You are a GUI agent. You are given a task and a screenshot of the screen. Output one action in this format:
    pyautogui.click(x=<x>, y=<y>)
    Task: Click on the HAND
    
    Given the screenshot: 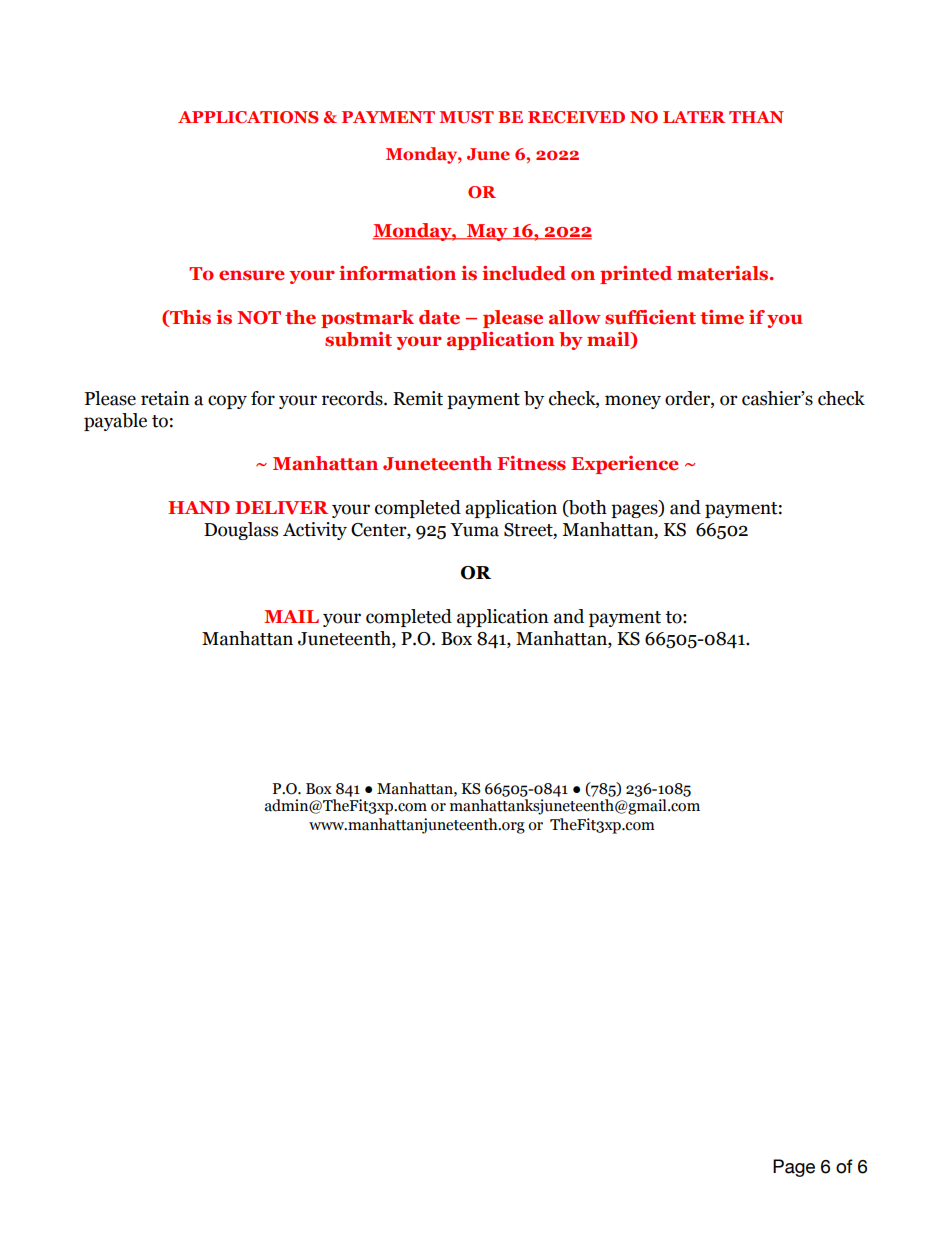 What is the action you would take?
    pyautogui.click(x=199, y=507)
